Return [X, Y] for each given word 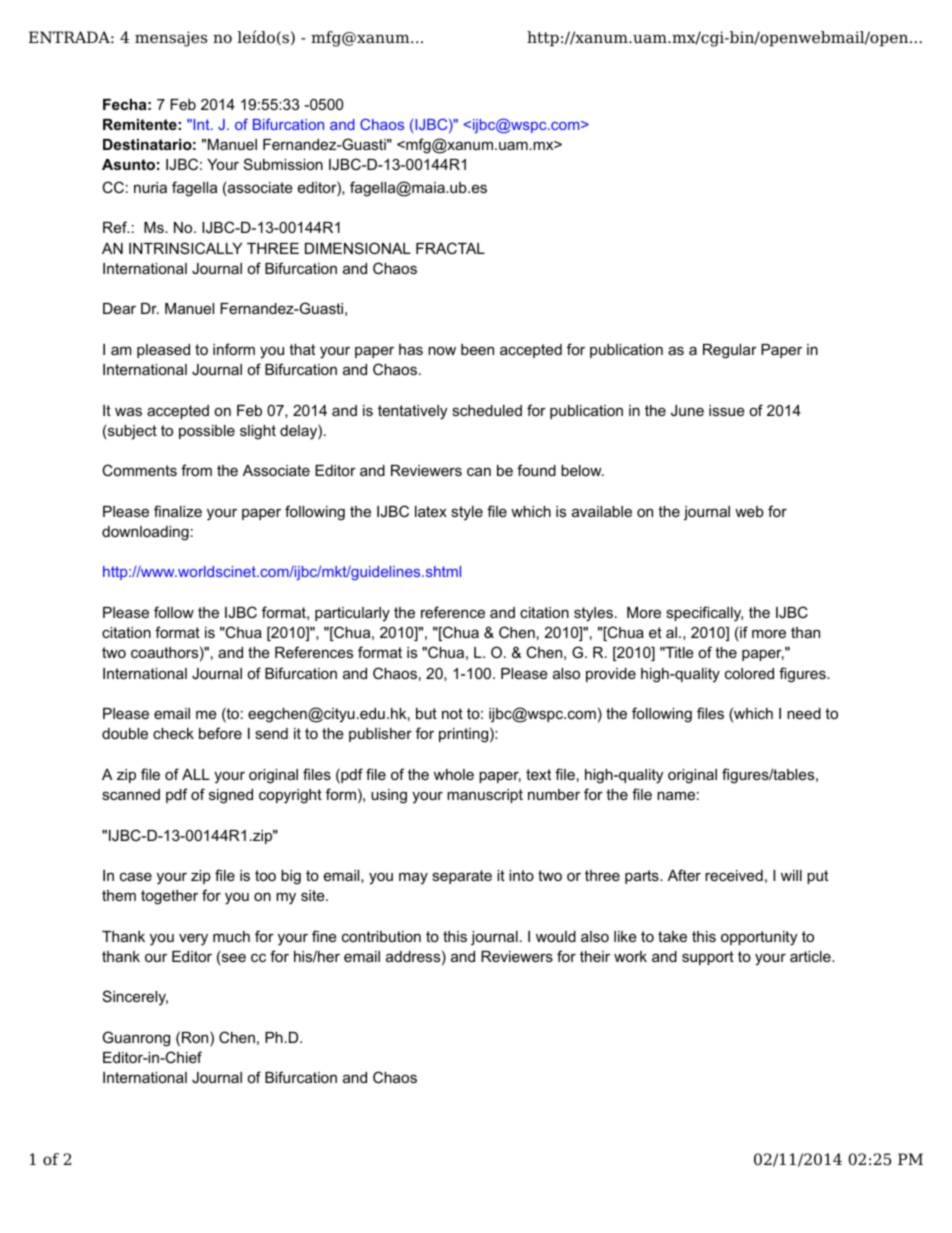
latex [431, 511]
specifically [704, 614]
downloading [145, 533]
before [220, 733]
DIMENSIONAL [358, 248]
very [193, 939]
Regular [730, 351]
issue [727, 410]
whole [454, 774]
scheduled [487, 410]
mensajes [171, 39]
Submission [283, 164]
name [676, 795]
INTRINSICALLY [185, 248]
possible [207, 432]
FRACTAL [450, 248]
